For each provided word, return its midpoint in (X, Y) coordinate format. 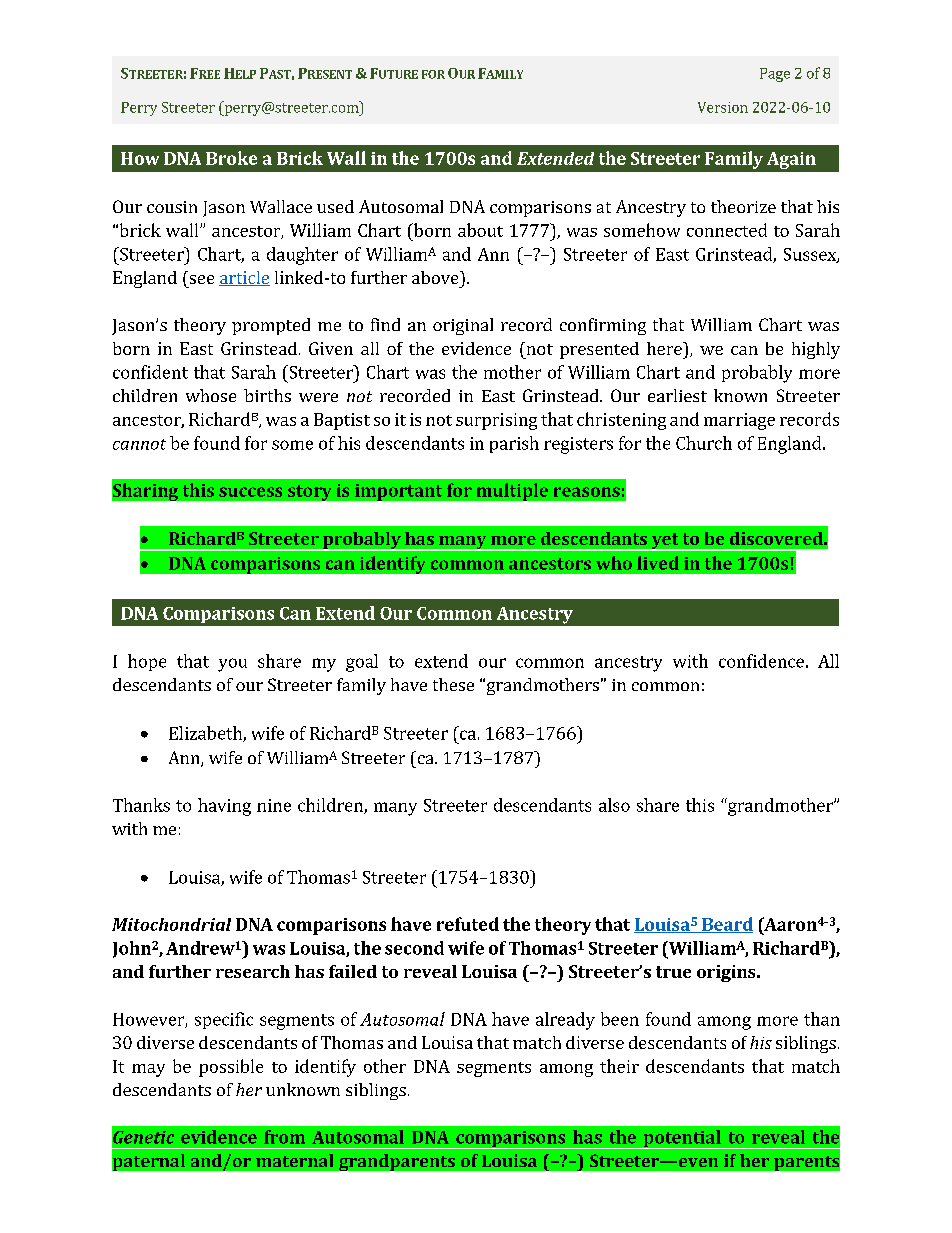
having (224, 807)
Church (704, 443)
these (453, 684)
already (565, 1021)
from (284, 1137)
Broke (231, 158)
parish (514, 444)
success (250, 492)
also (614, 805)
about (480, 230)
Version (723, 107)
